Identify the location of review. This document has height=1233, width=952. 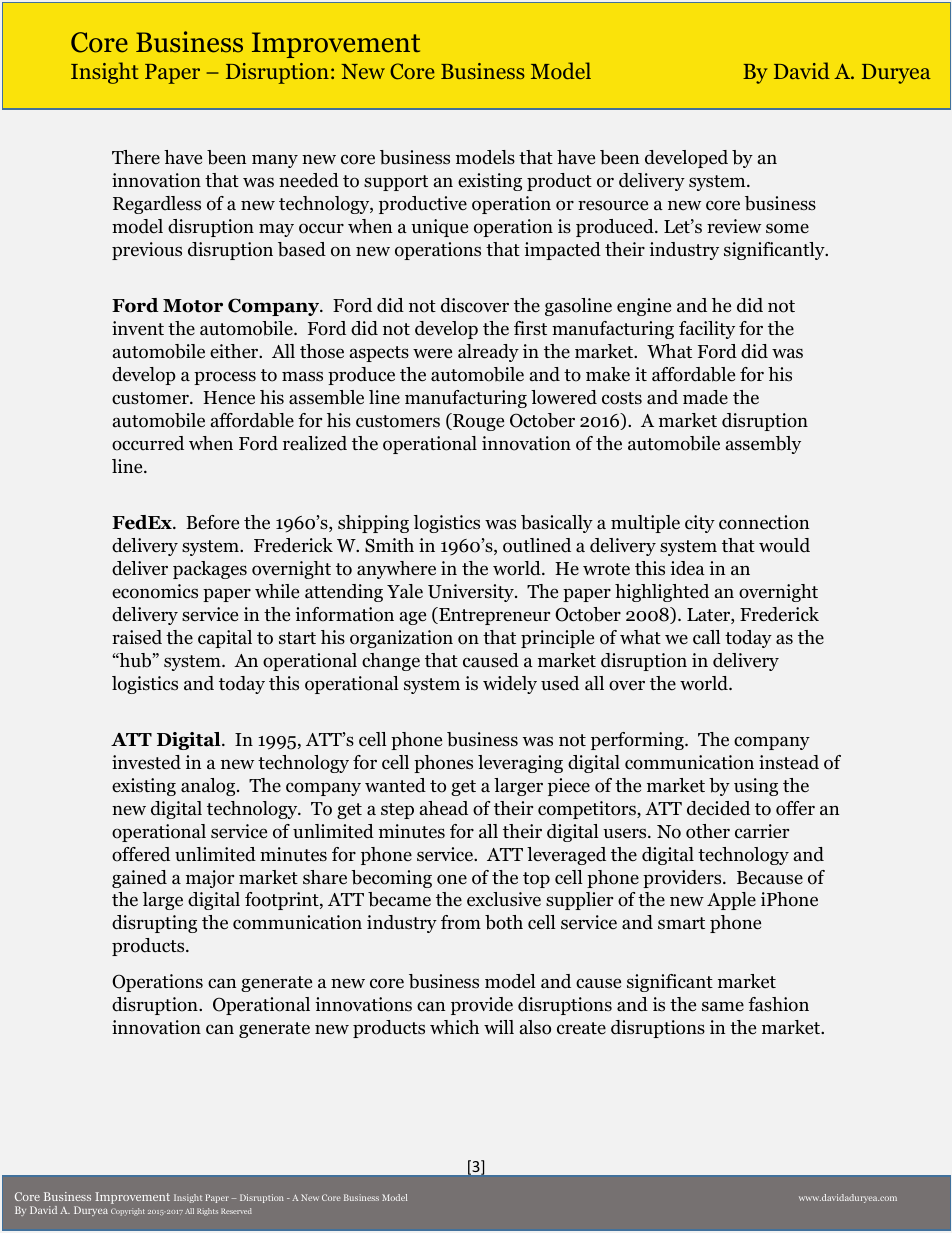
(734, 226).
